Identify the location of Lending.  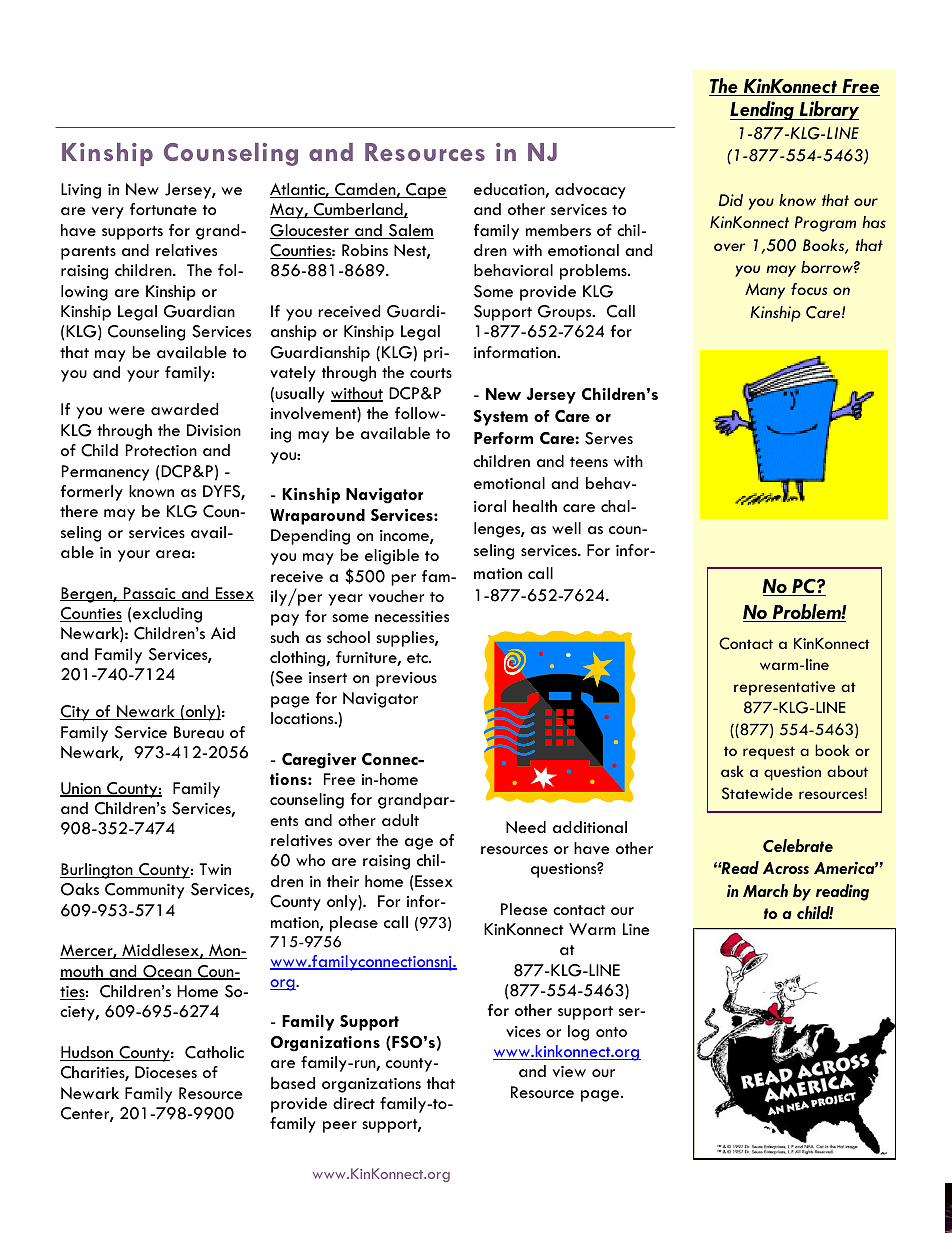
(763, 110).
